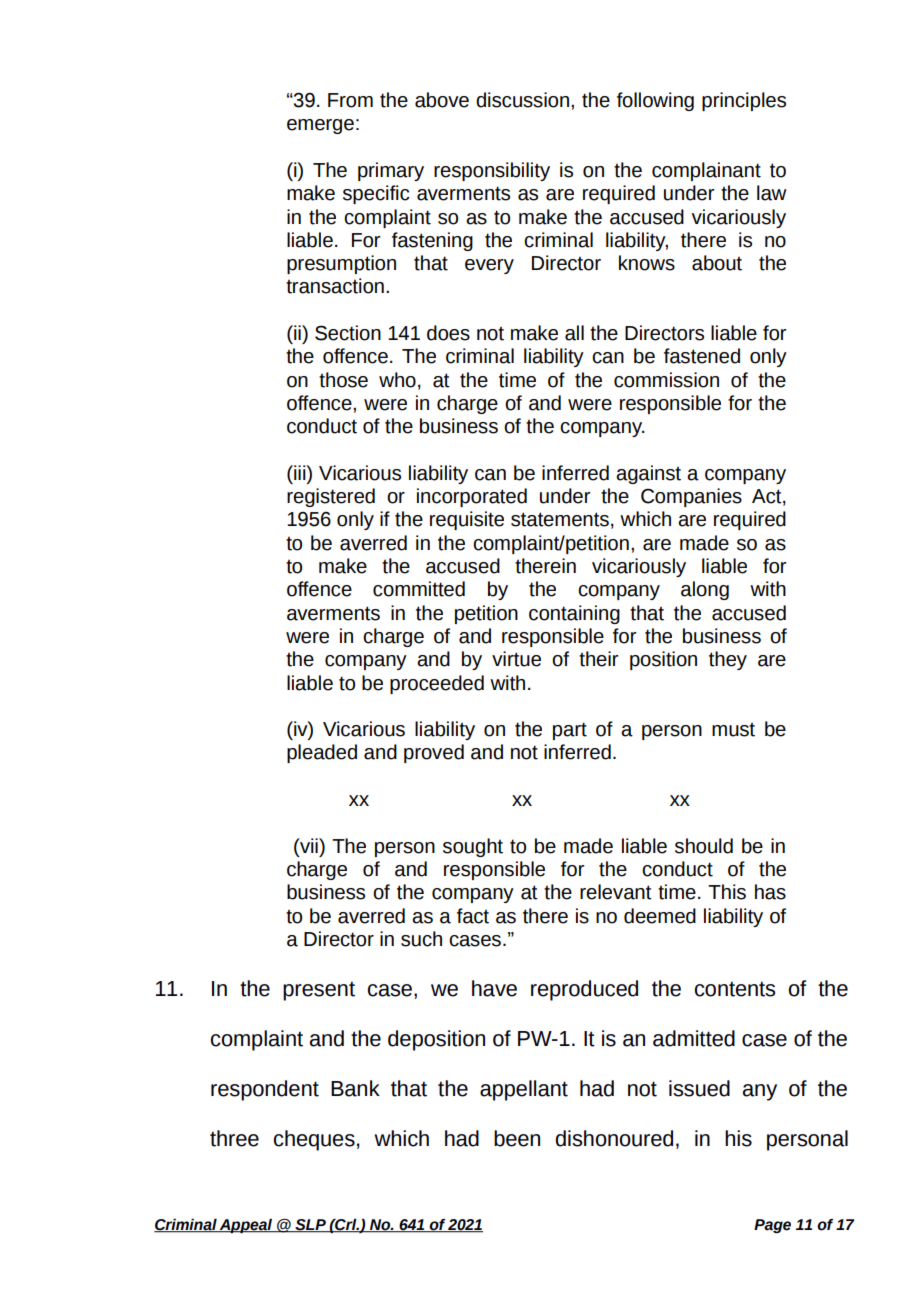  Describe the element at coordinates (343, 380) in the image. I see `those` at that location.
